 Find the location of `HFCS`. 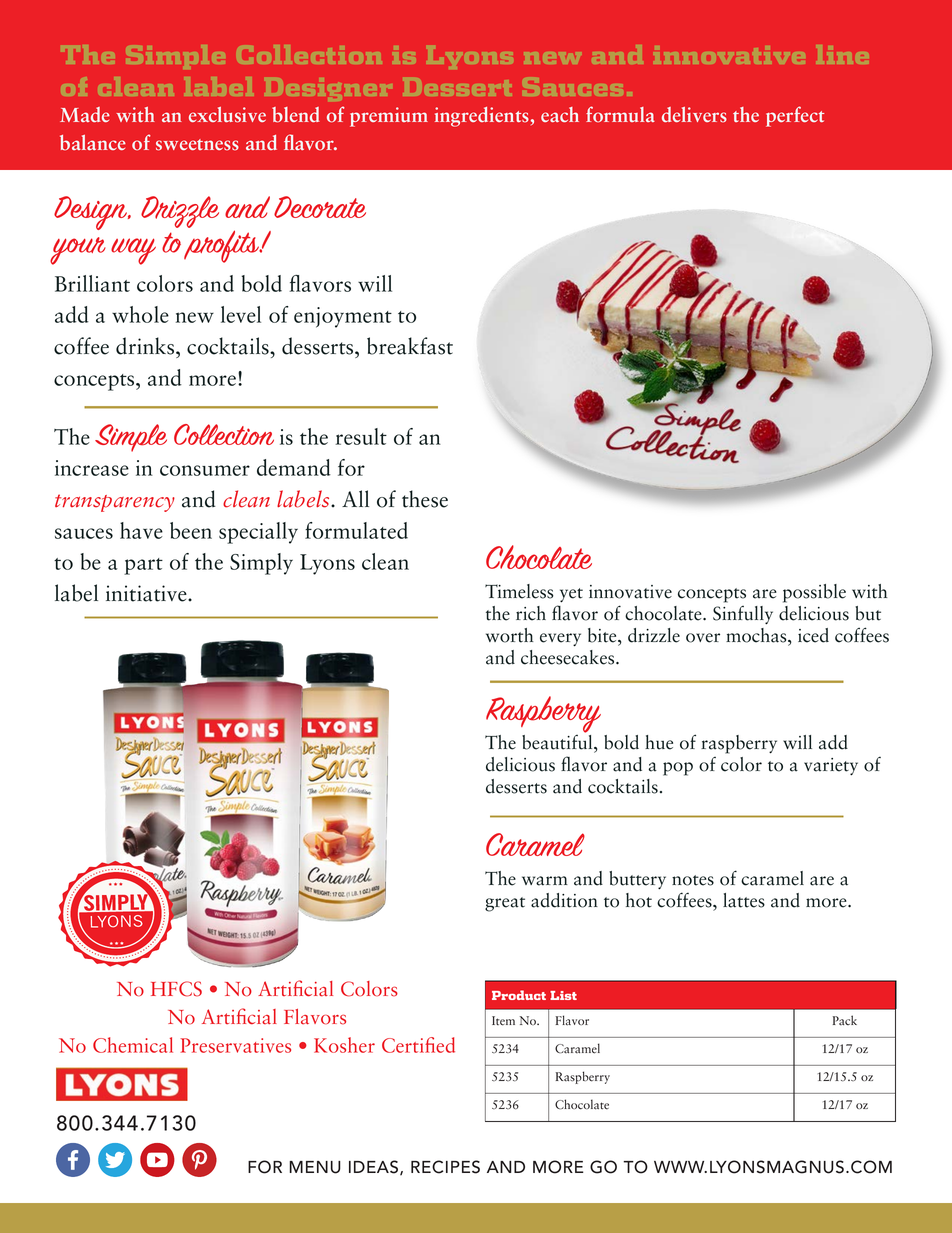

HFCS is located at coordinates (176, 989).
